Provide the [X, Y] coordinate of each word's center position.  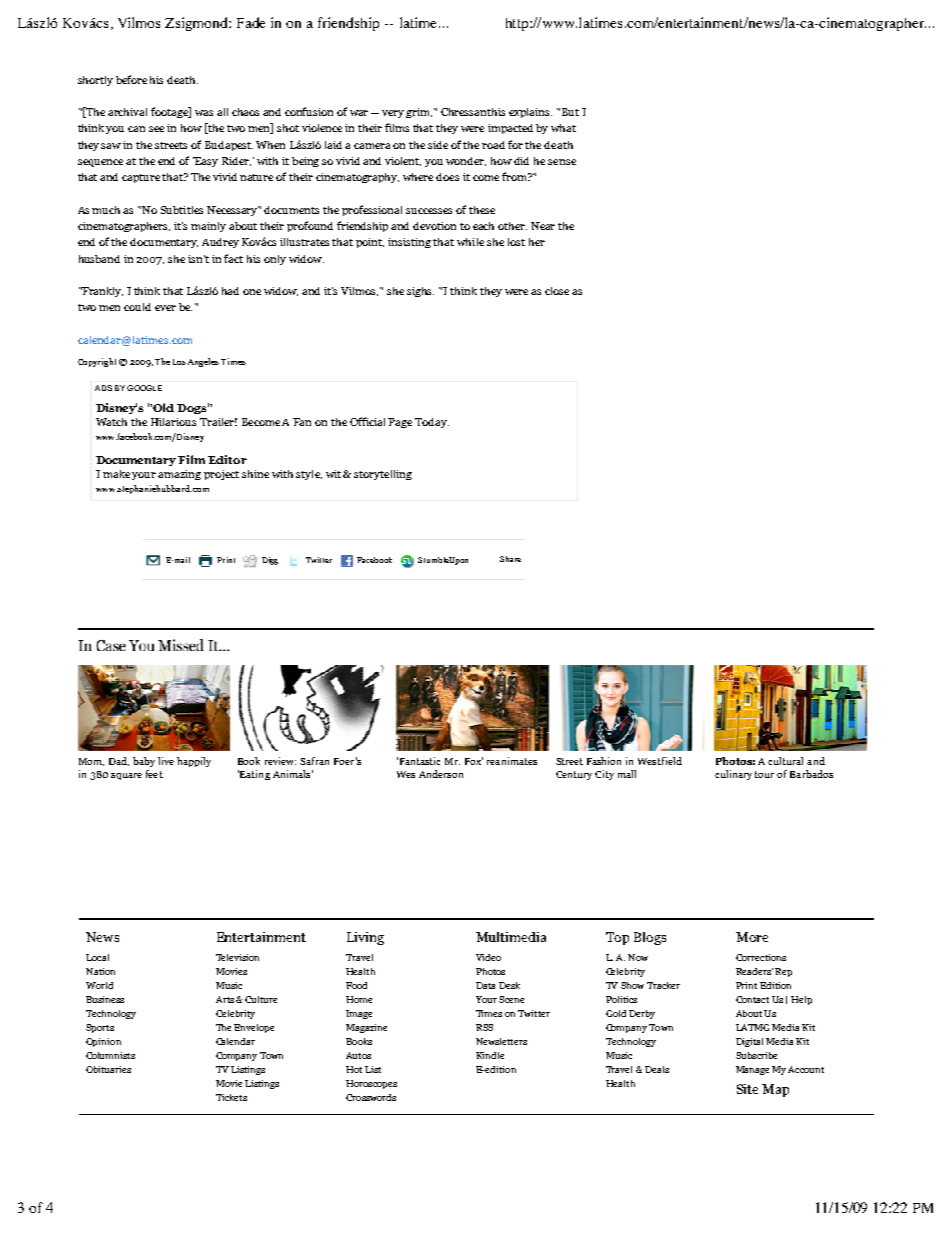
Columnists [110, 1055]
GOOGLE [144, 388]
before [131, 79]
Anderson [441, 774]
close [557, 291]
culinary [733, 775]
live [166, 761]
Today [432, 423]
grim [419, 113]
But [570, 112]
